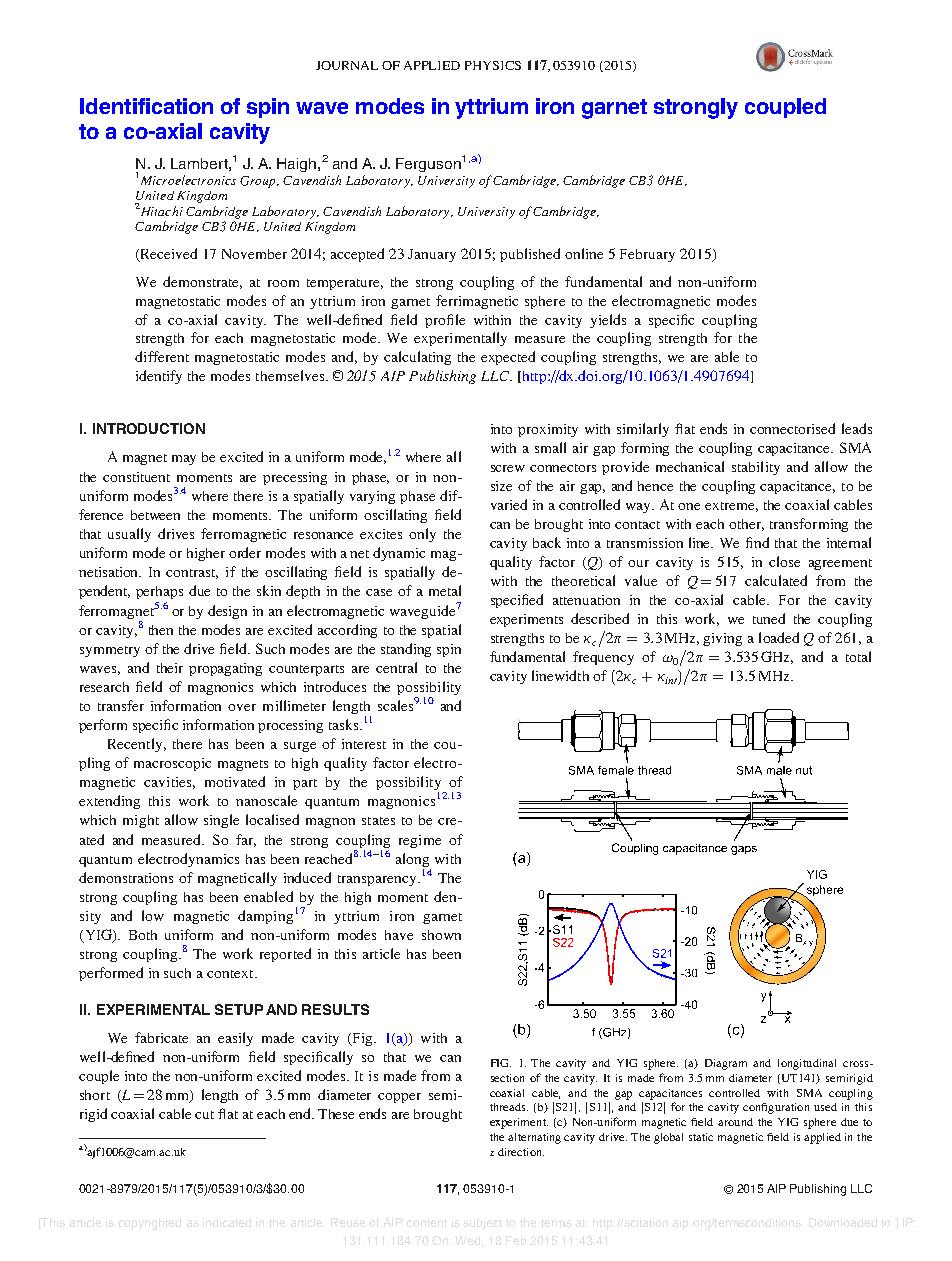  I want to click on macroscopic, so click(172, 764).
